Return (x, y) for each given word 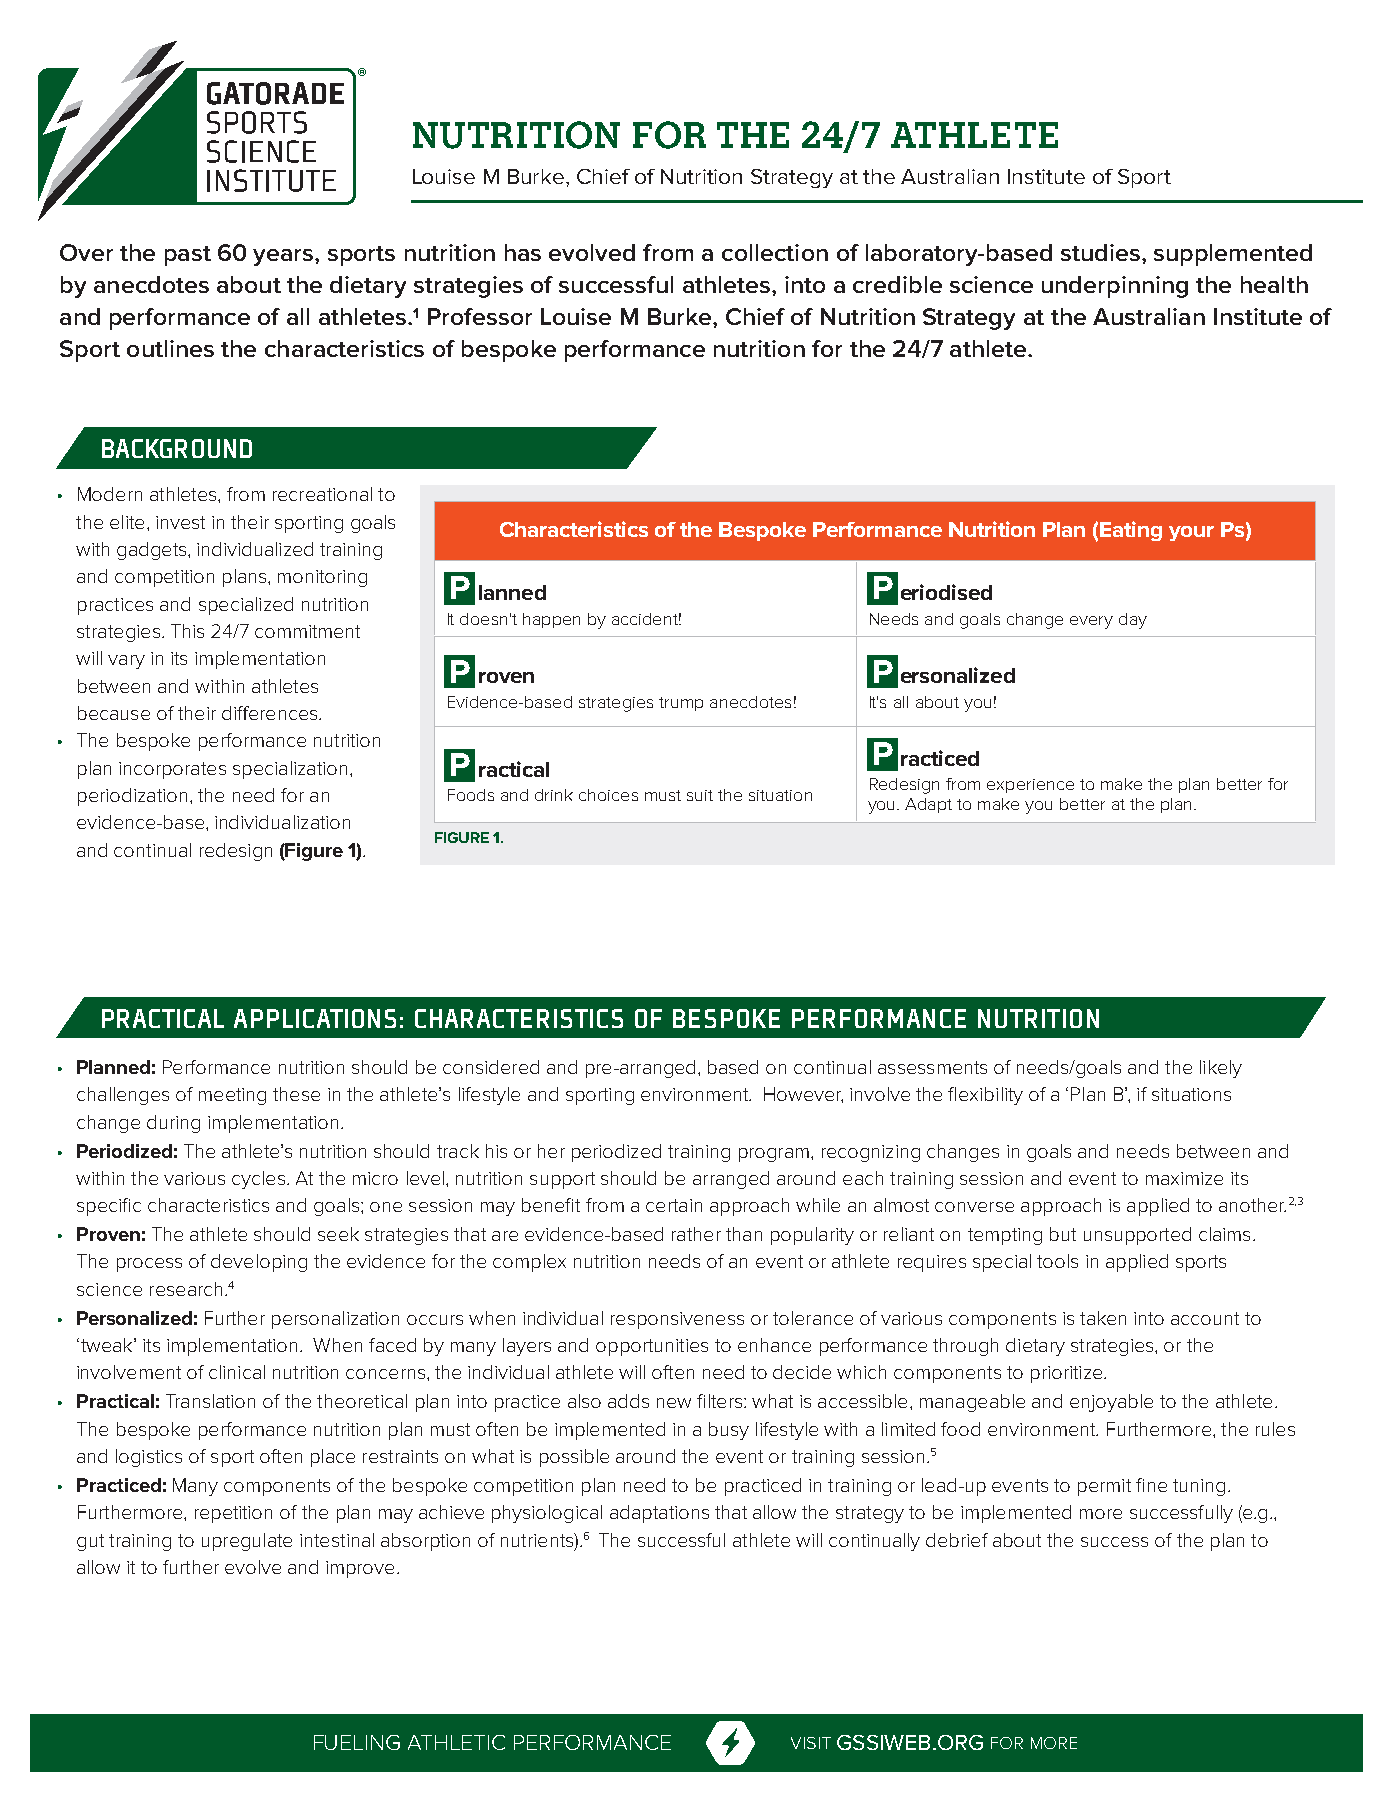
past (188, 256)
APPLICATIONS (315, 1018)
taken (1103, 1318)
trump (681, 704)
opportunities (652, 1347)
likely (1221, 1069)
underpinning (1115, 287)
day (1133, 621)
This (187, 631)
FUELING (357, 1742)
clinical (237, 1372)
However (803, 1095)
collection (775, 252)
